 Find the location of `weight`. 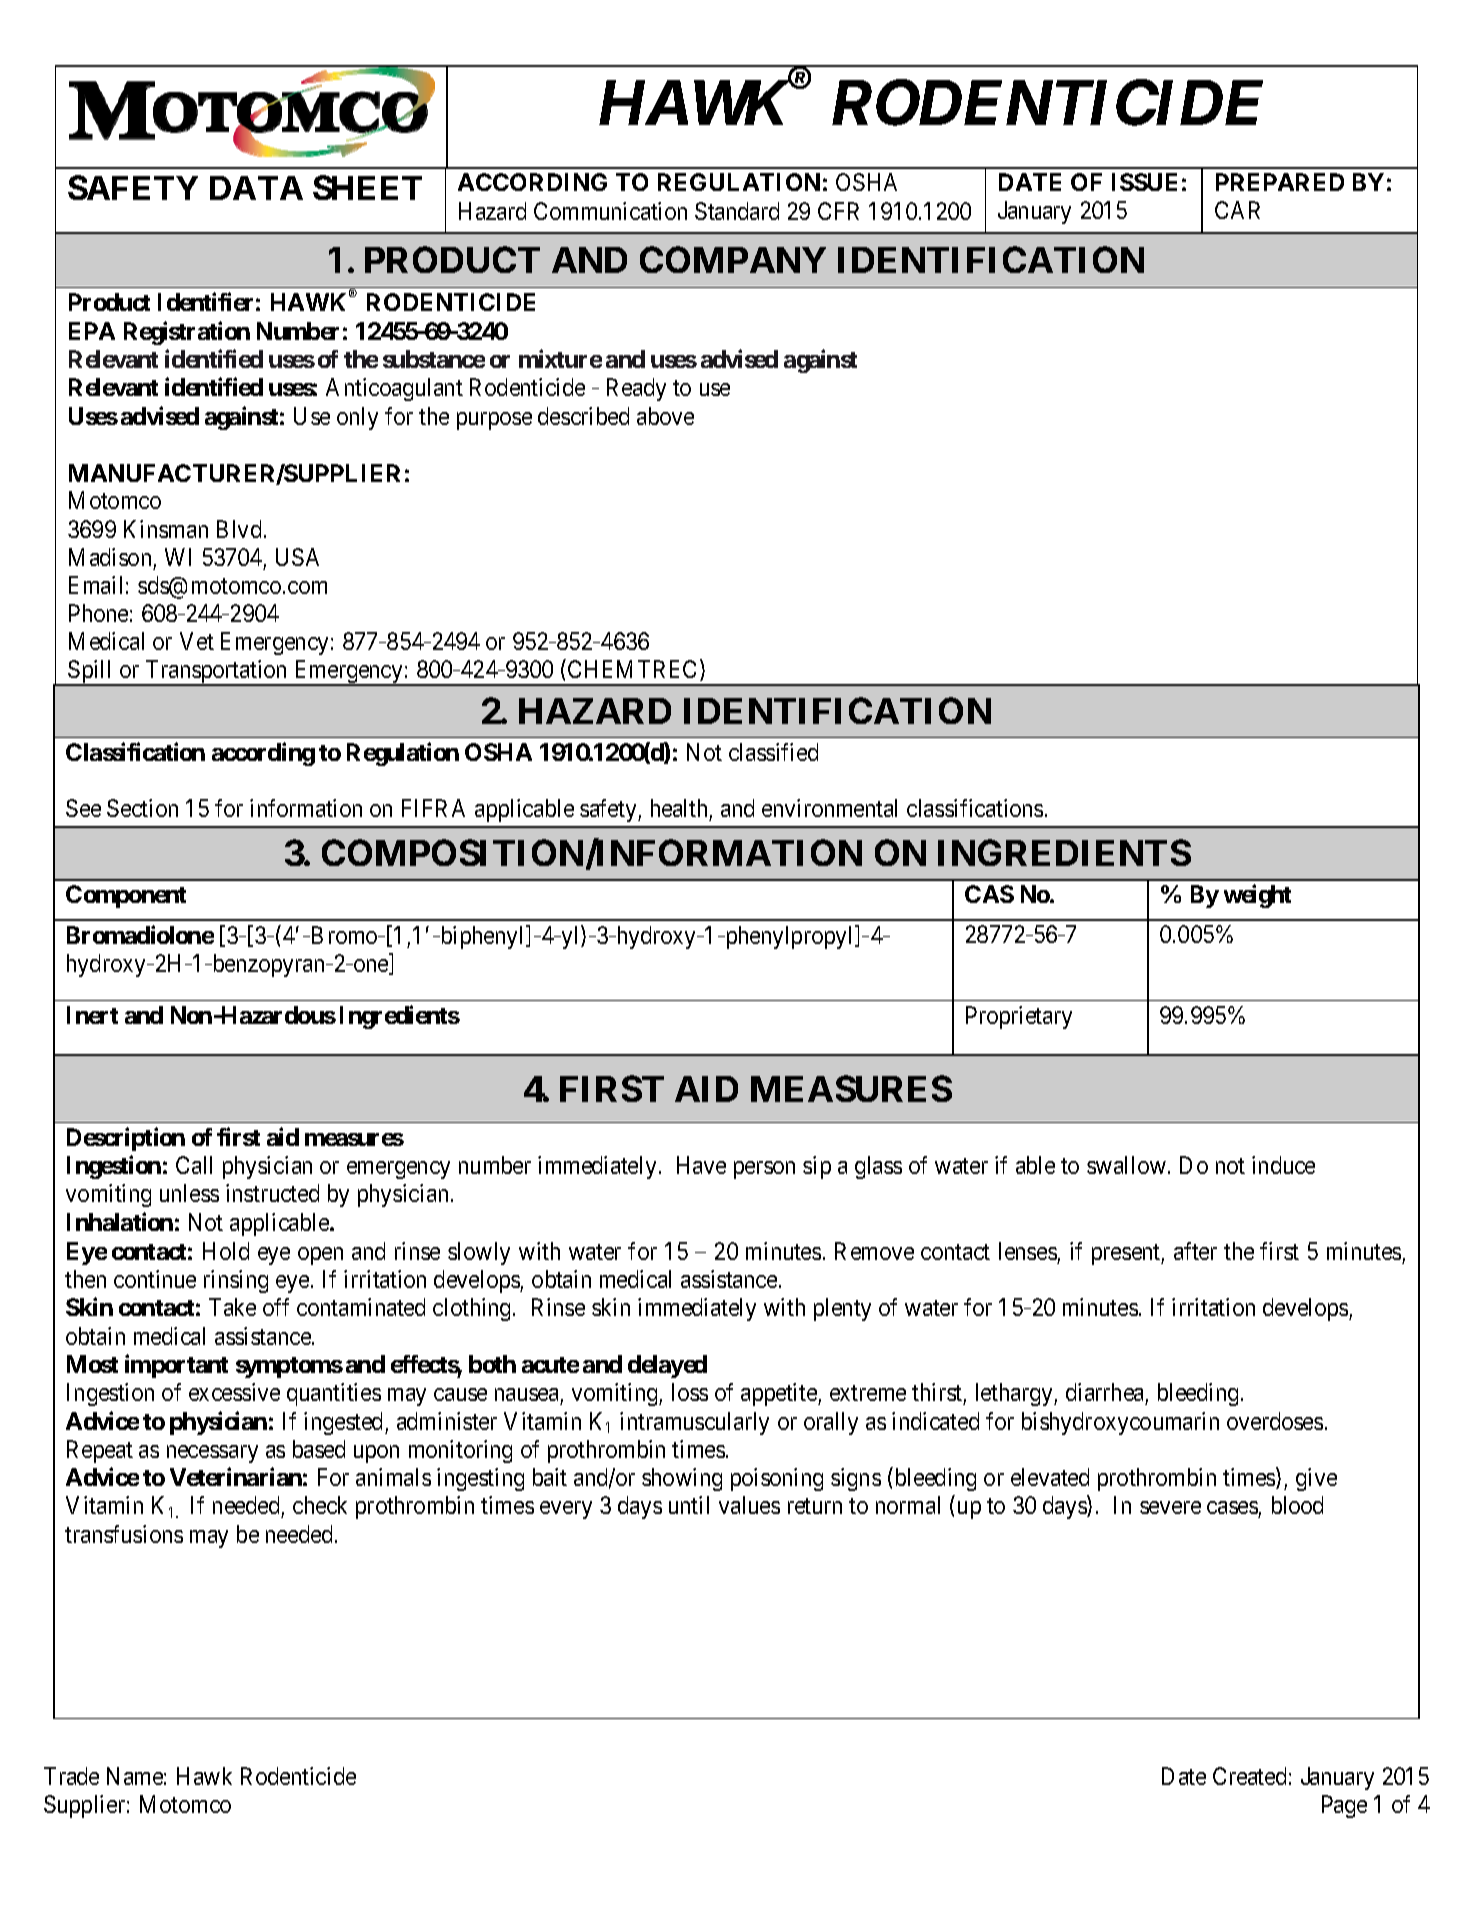

weight is located at coordinates (1257, 896).
